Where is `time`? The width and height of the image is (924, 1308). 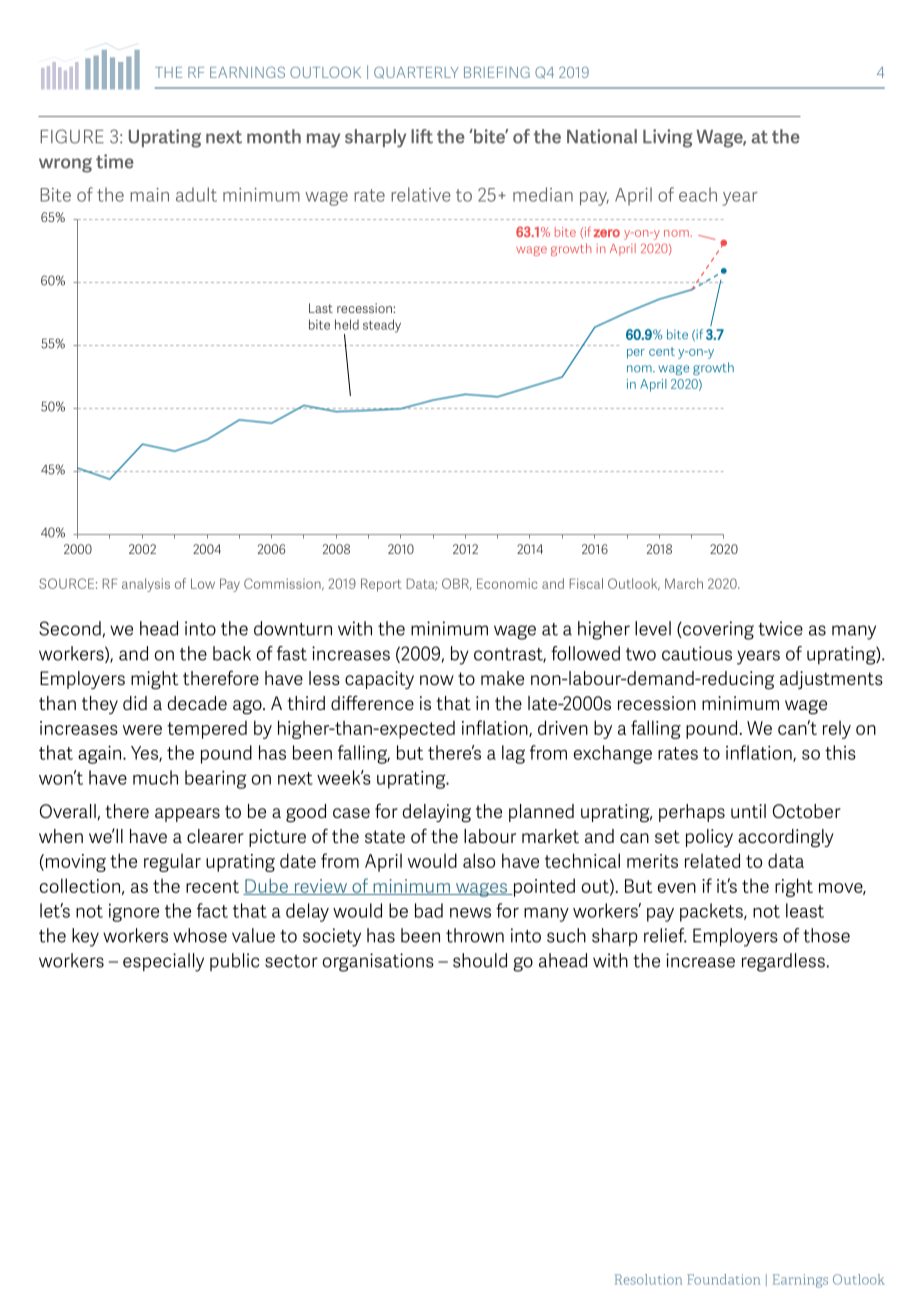
time is located at coordinates (115, 161).
